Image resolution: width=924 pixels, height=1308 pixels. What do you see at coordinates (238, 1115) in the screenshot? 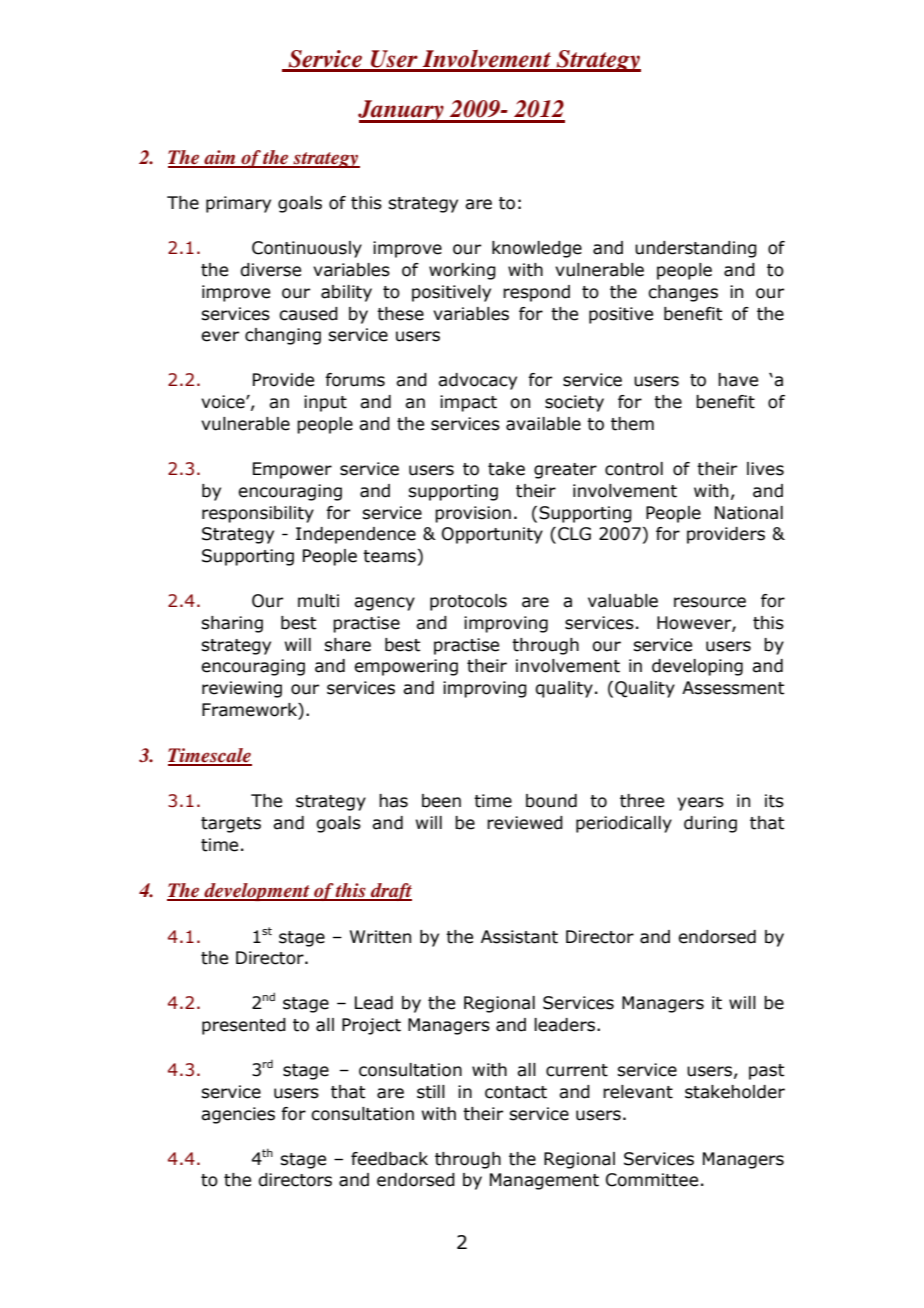
I see `agencies` at bounding box center [238, 1115].
